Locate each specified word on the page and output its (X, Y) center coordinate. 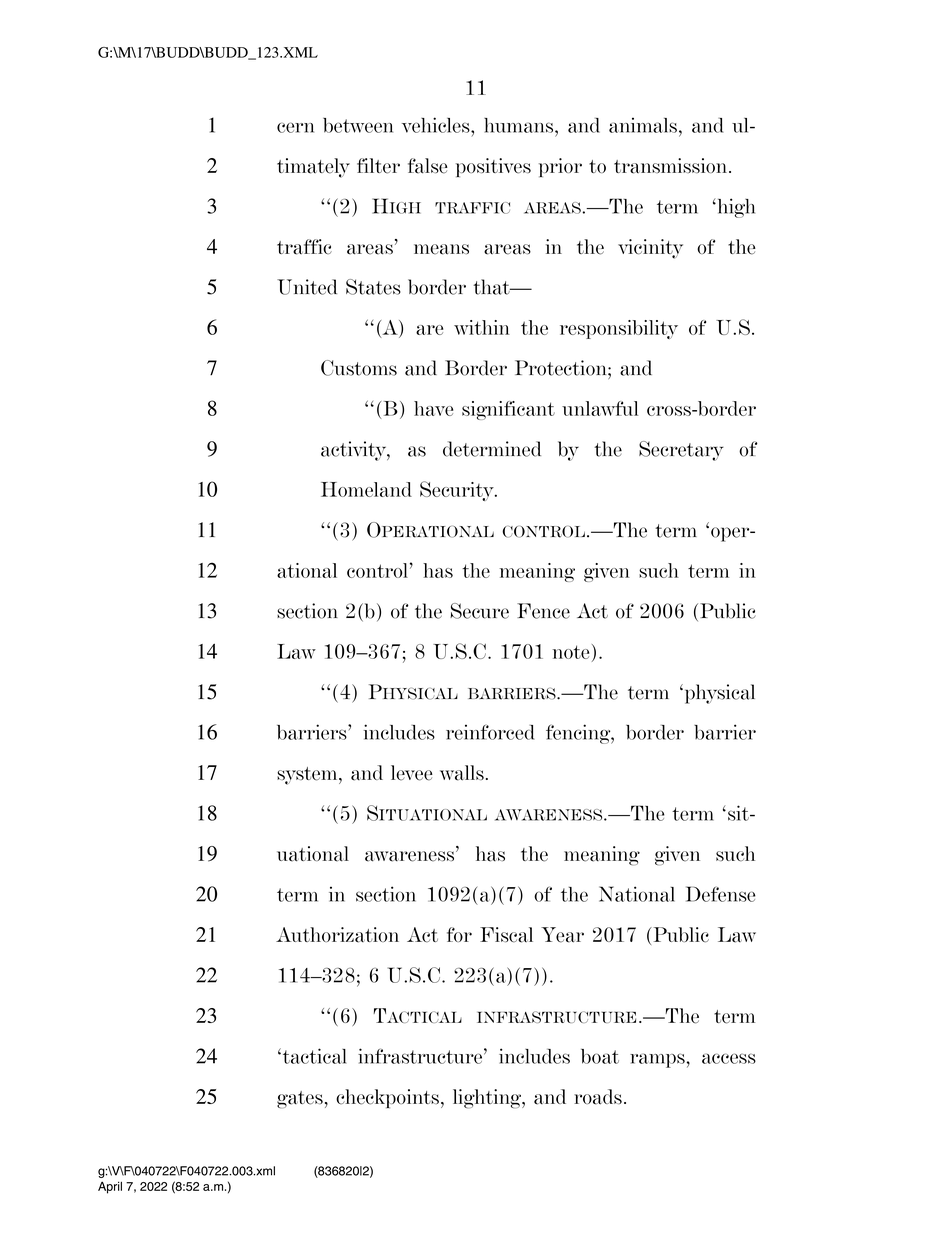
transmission (672, 166)
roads (598, 1097)
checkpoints (389, 1098)
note (570, 652)
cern (295, 127)
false (428, 166)
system (308, 776)
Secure (479, 611)
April (110, 1187)
